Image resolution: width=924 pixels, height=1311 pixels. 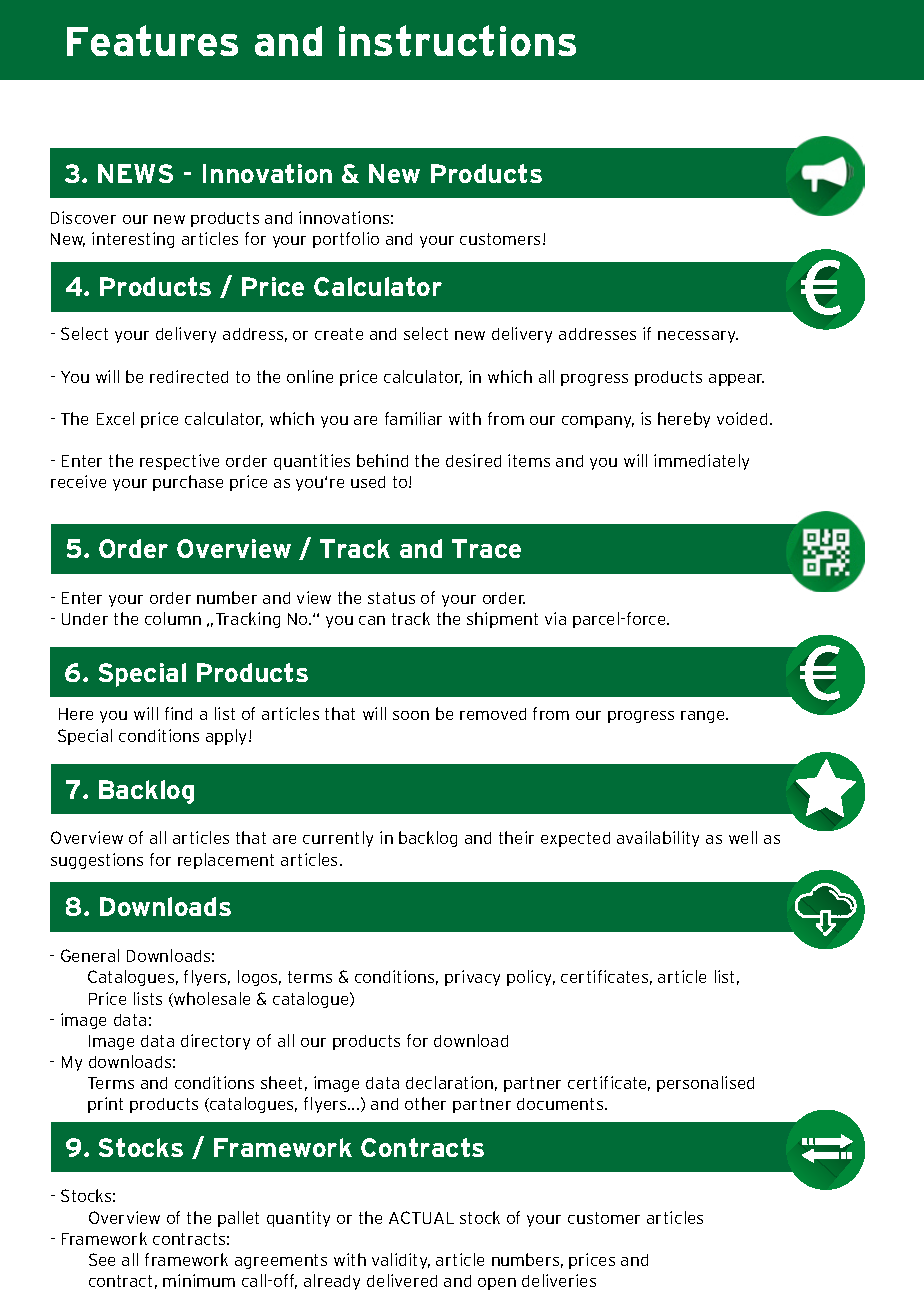 What do you see at coordinates (701, 462) in the document?
I see `immediately` at bounding box center [701, 462].
